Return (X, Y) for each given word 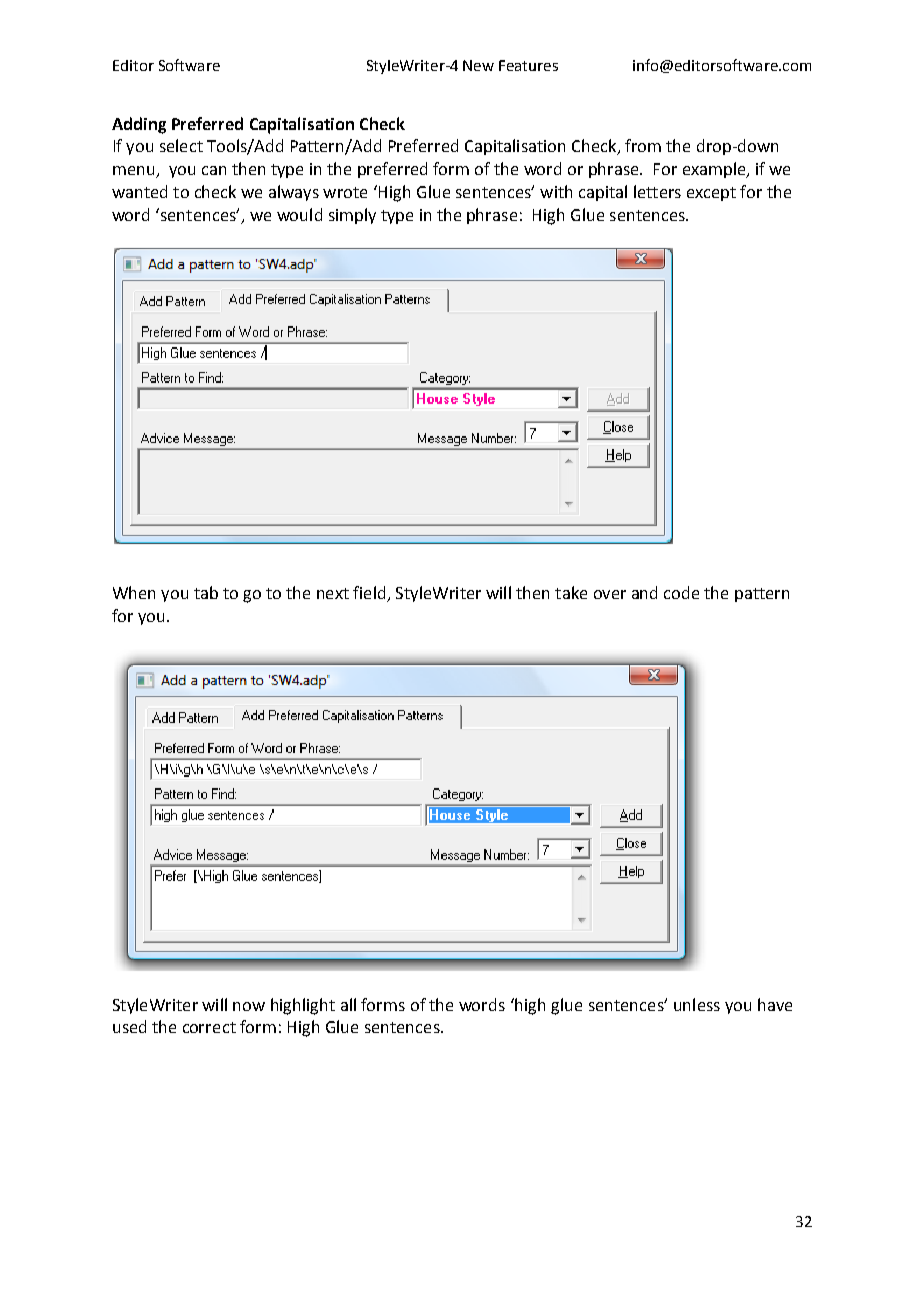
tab (206, 592)
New (478, 65)
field (370, 594)
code (681, 592)
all (348, 1004)
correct (209, 1027)
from (643, 145)
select (181, 145)
